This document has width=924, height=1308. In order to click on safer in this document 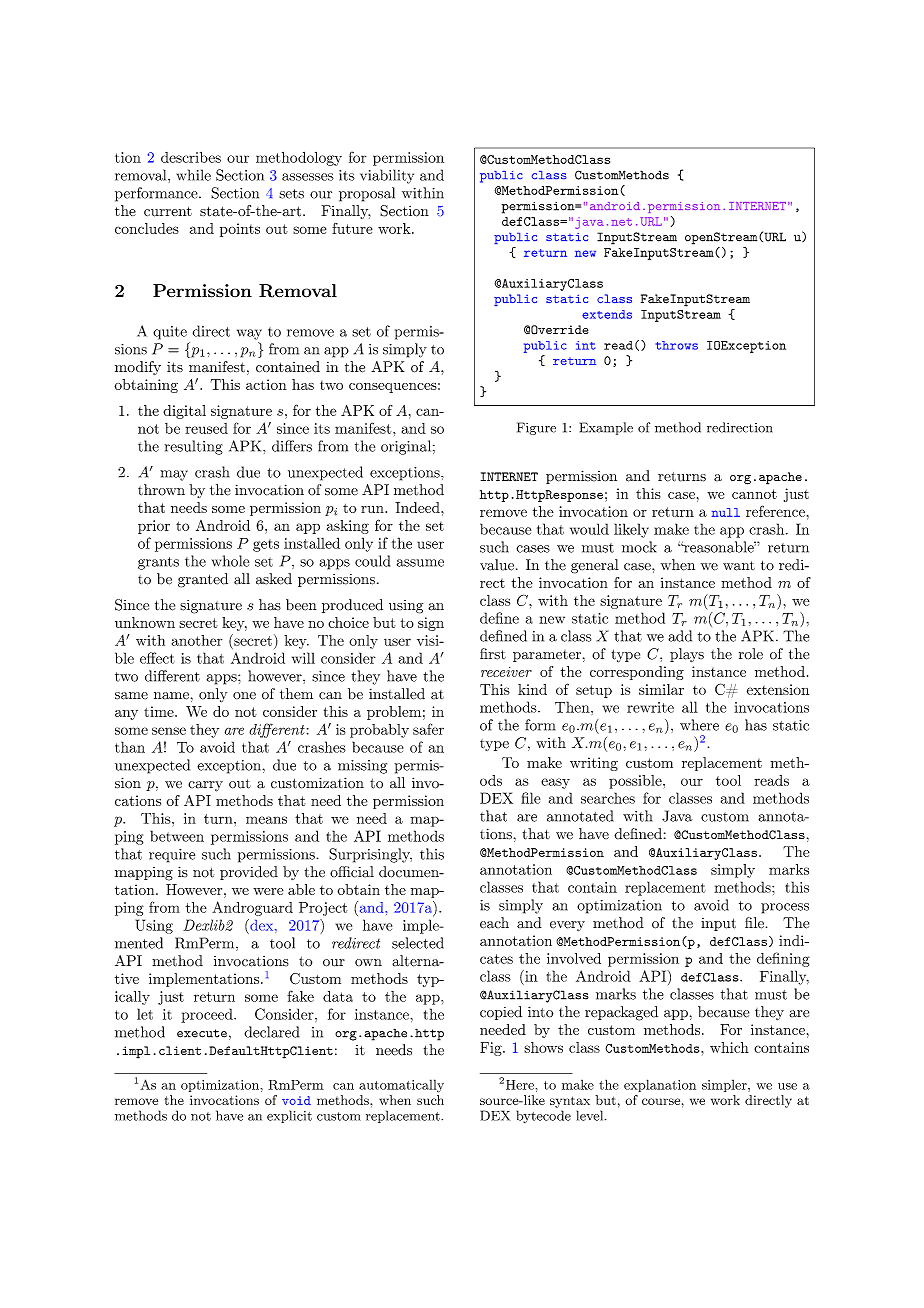, I will do `click(428, 729)`.
